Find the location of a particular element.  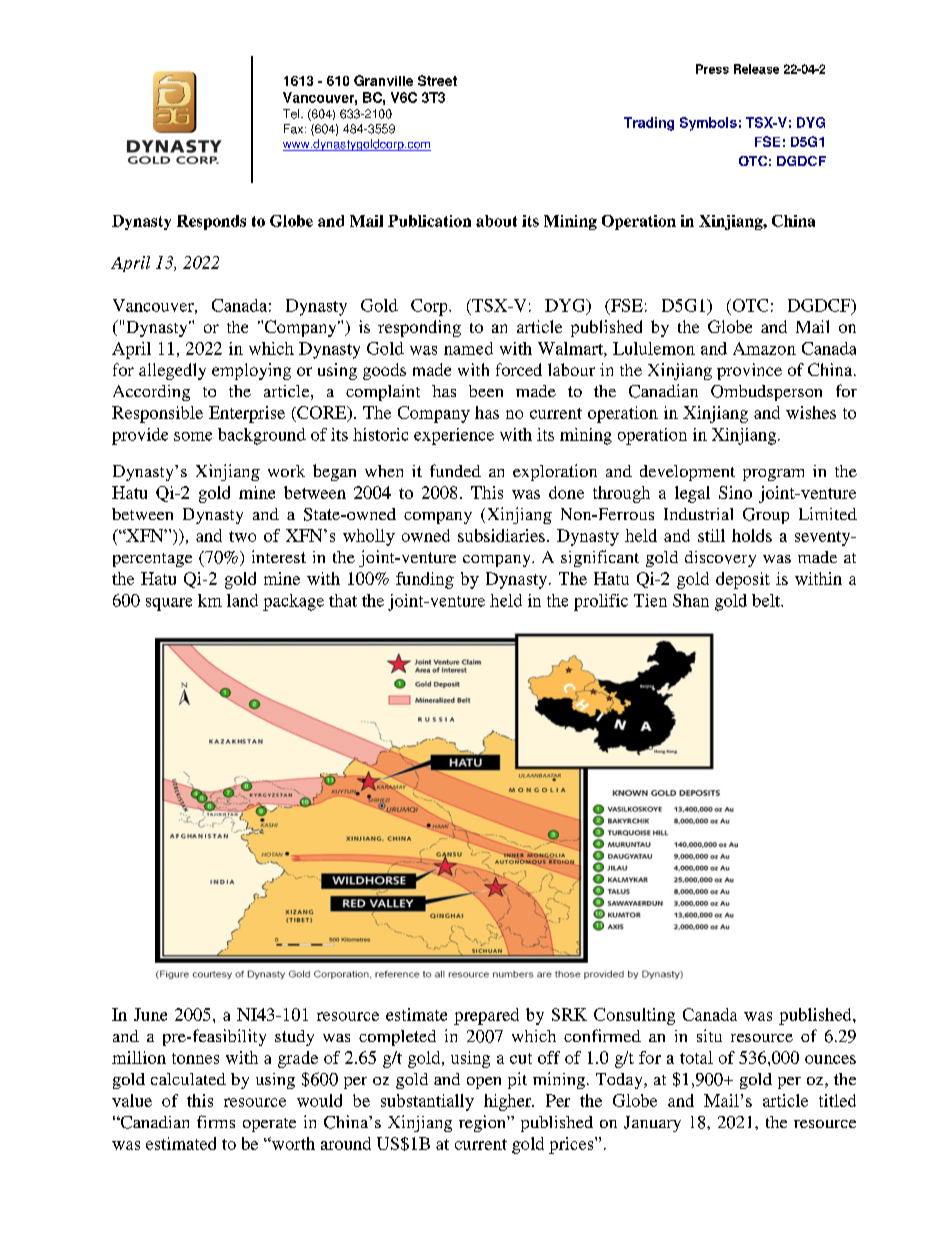

Release is located at coordinates (756, 69).
